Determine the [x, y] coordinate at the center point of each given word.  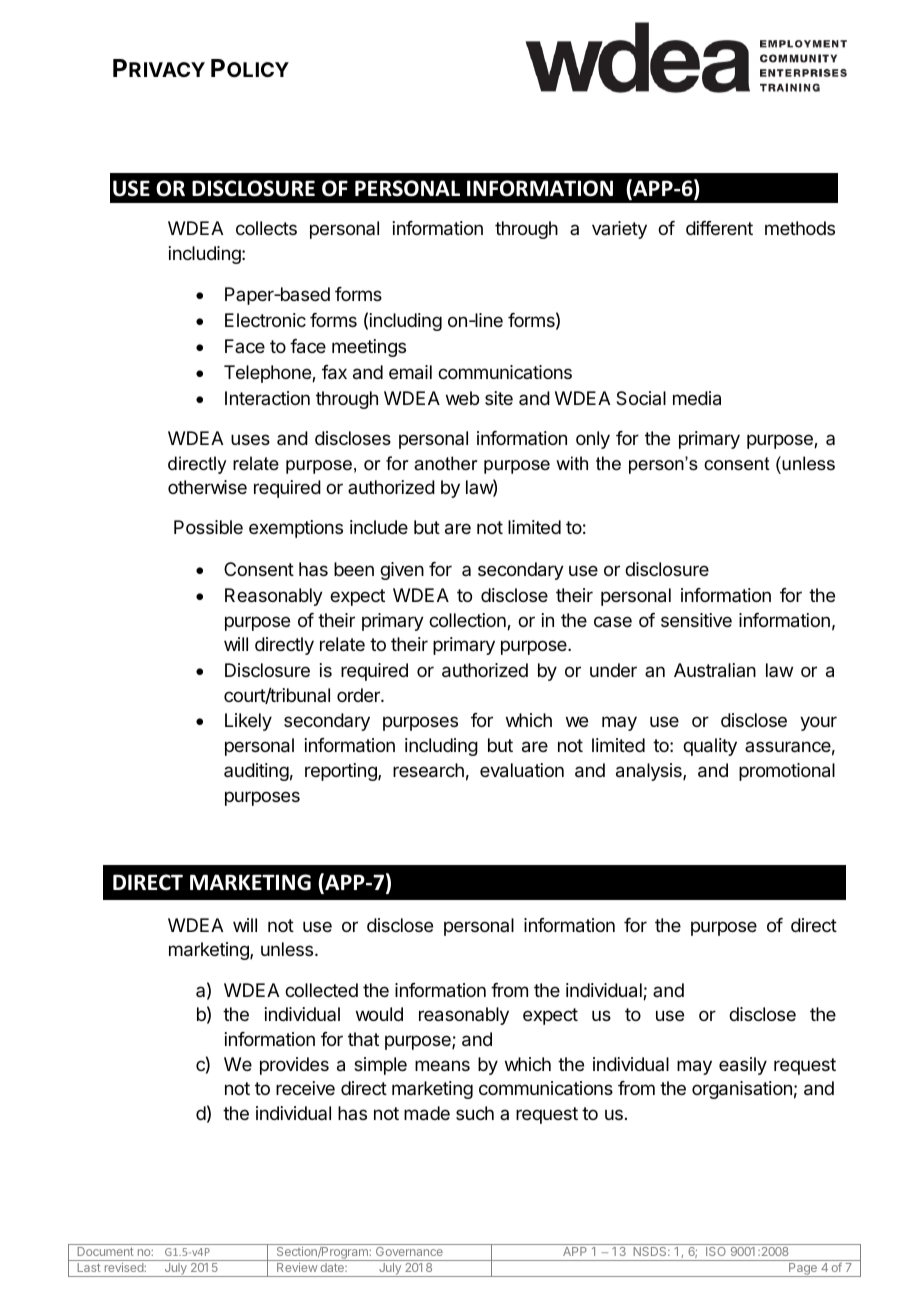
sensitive [696, 620]
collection [468, 621]
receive [305, 1088]
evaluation [522, 770]
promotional [787, 772]
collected [321, 990]
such [475, 1113]
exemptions [296, 529]
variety [619, 230]
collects [266, 228]
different [719, 228]
